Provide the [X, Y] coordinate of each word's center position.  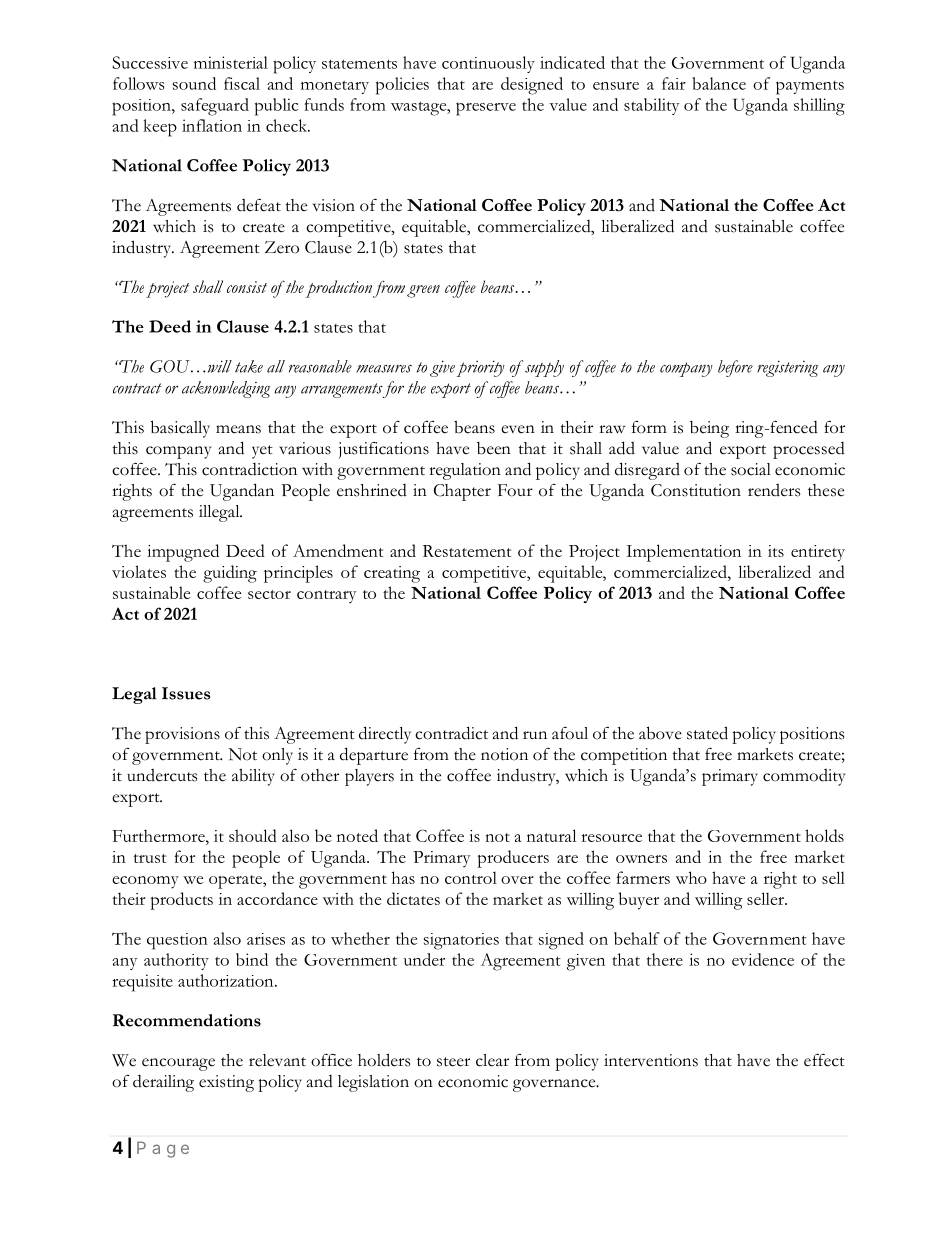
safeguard [215, 107]
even [518, 429]
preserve [486, 109]
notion [504, 754]
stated [707, 733]
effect [824, 1060]
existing [226, 1083]
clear [492, 1060]
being [709, 429]
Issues [186, 693]
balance [719, 83]
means [238, 429]
